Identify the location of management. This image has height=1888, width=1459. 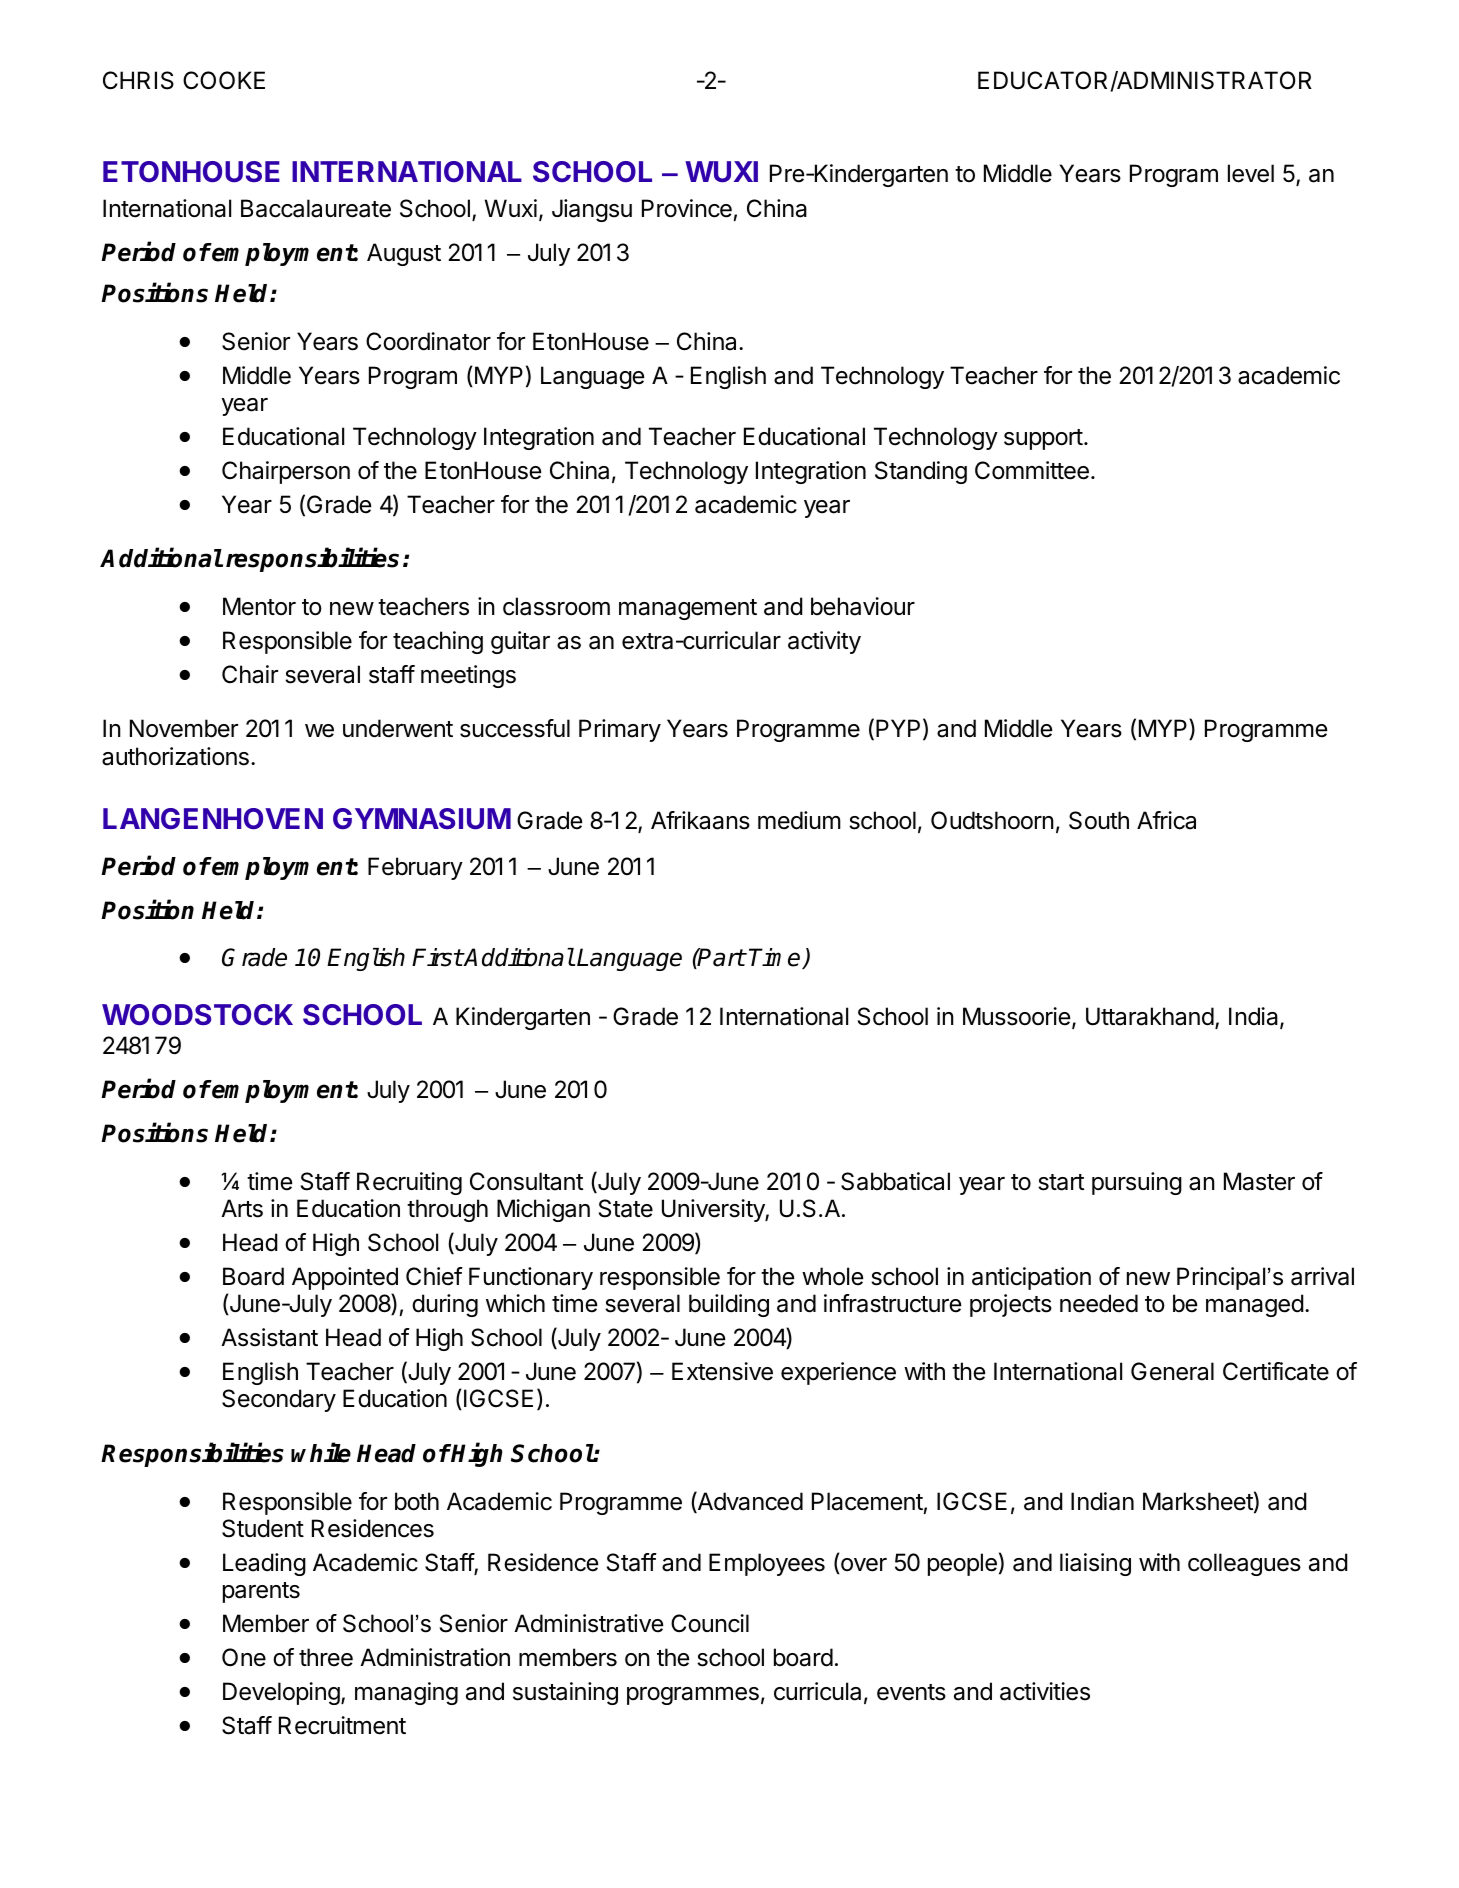
(688, 609).
